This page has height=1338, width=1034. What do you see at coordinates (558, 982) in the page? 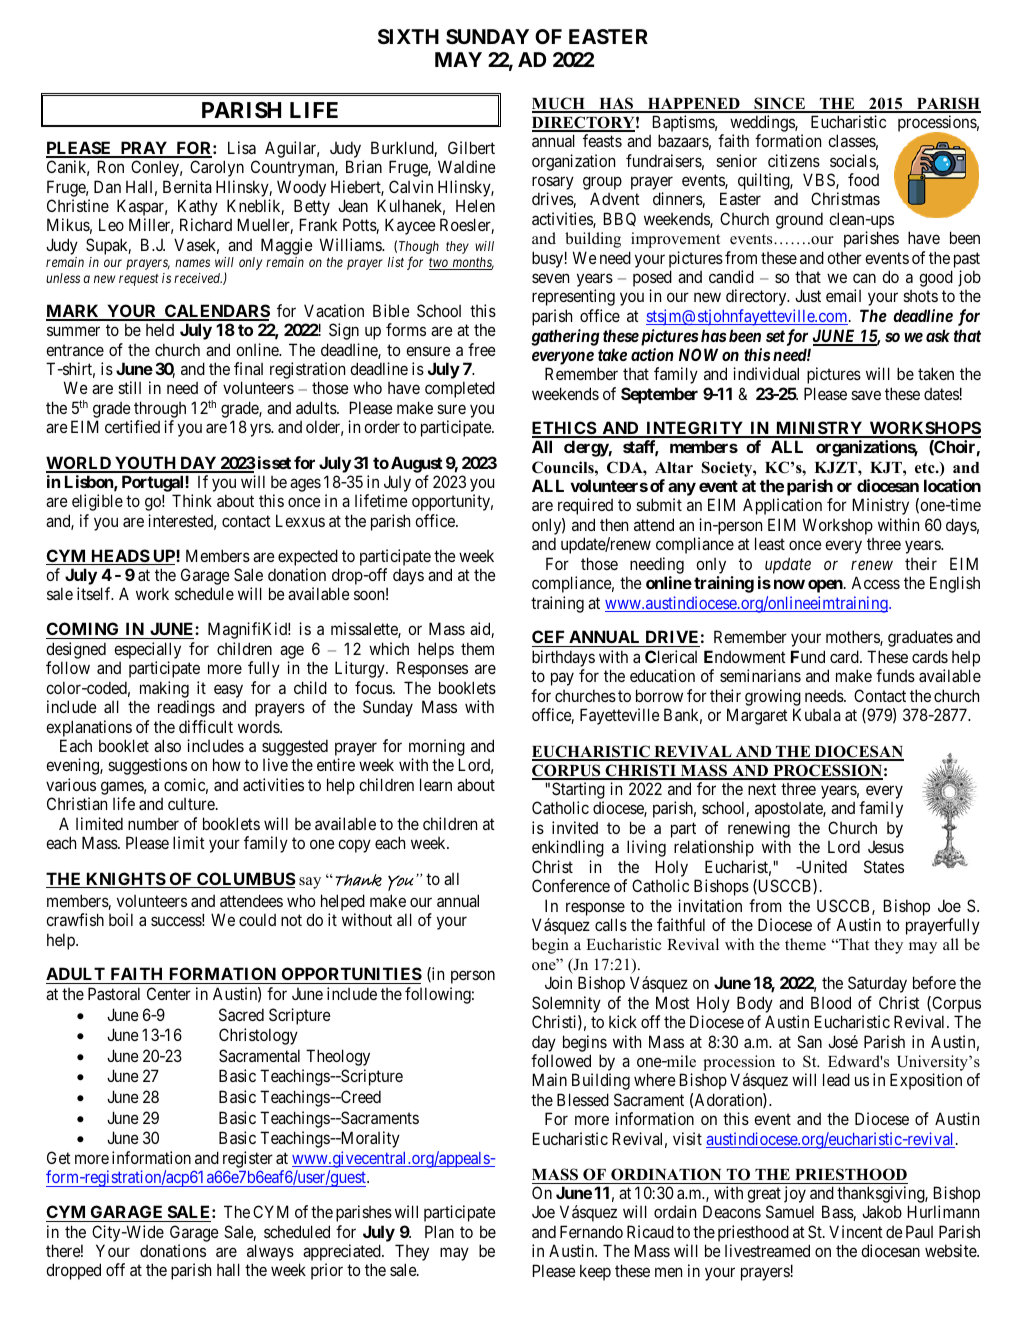
I see `Join` at bounding box center [558, 982].
